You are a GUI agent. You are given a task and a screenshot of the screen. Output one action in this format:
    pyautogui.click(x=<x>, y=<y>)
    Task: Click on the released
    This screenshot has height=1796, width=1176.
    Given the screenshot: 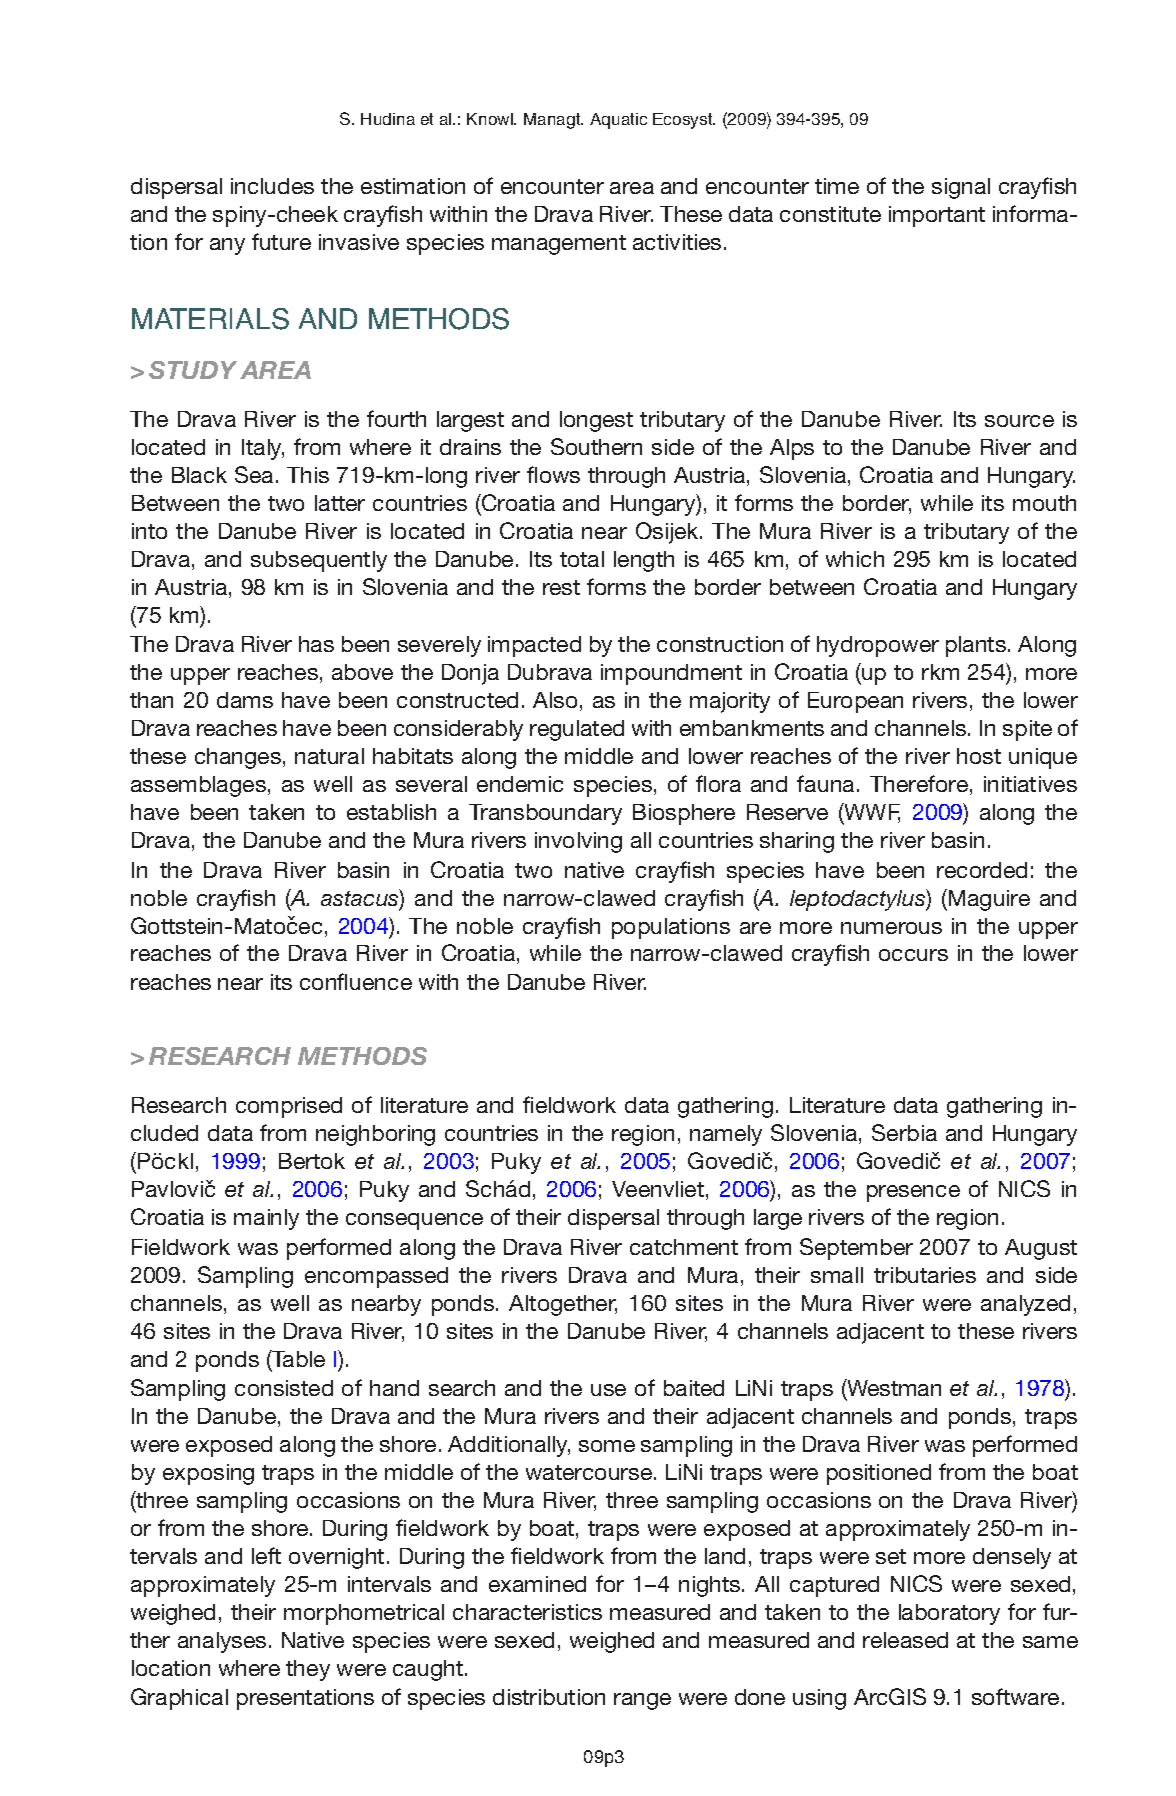 What is the action you would take?
    pyautogui.click(x=905, y=1640)
